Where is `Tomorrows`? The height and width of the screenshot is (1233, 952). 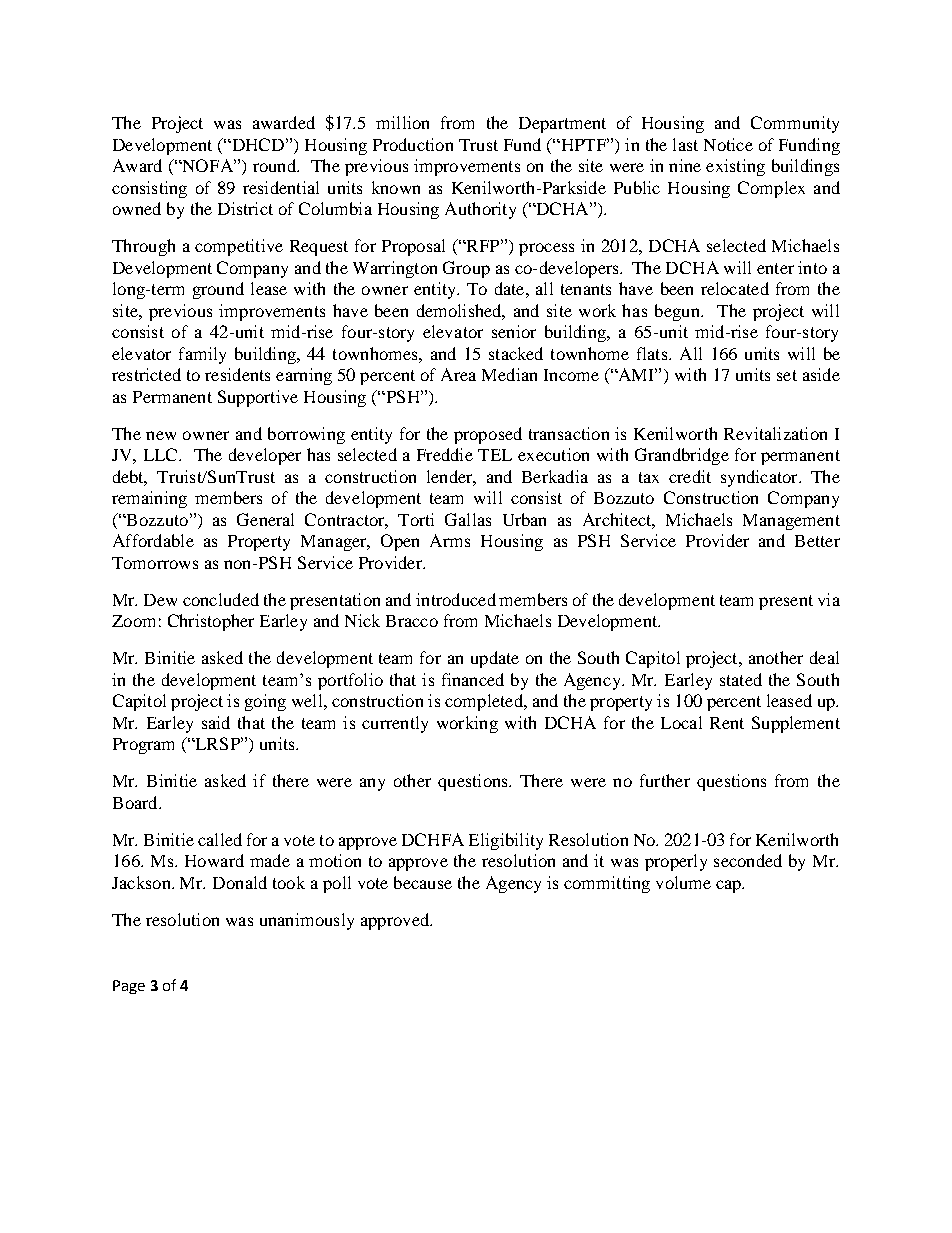 Tomorrows is located at coordinates (155, 563).
